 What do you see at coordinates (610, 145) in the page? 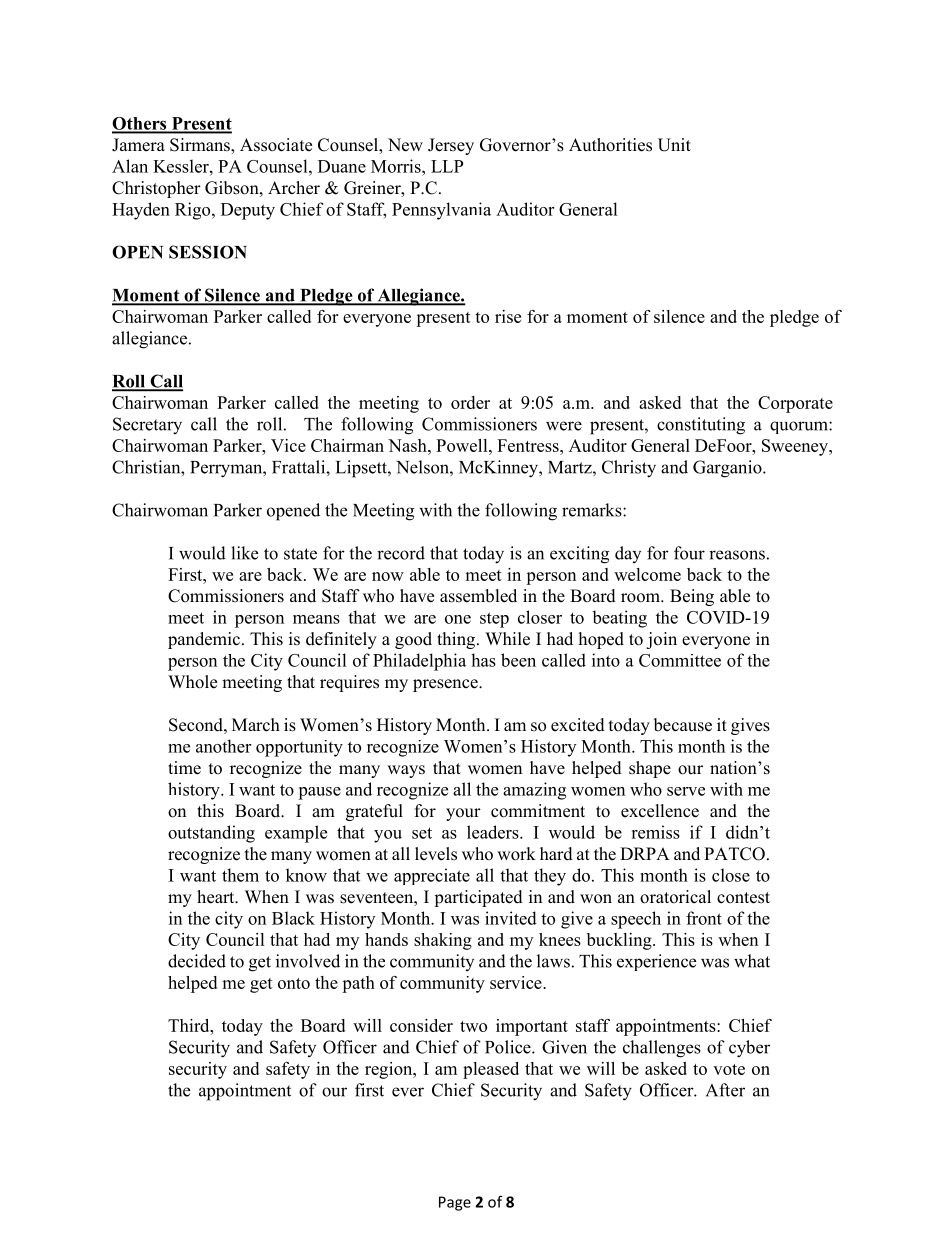
I see `Authorities` at bounding box center [610, 145].
